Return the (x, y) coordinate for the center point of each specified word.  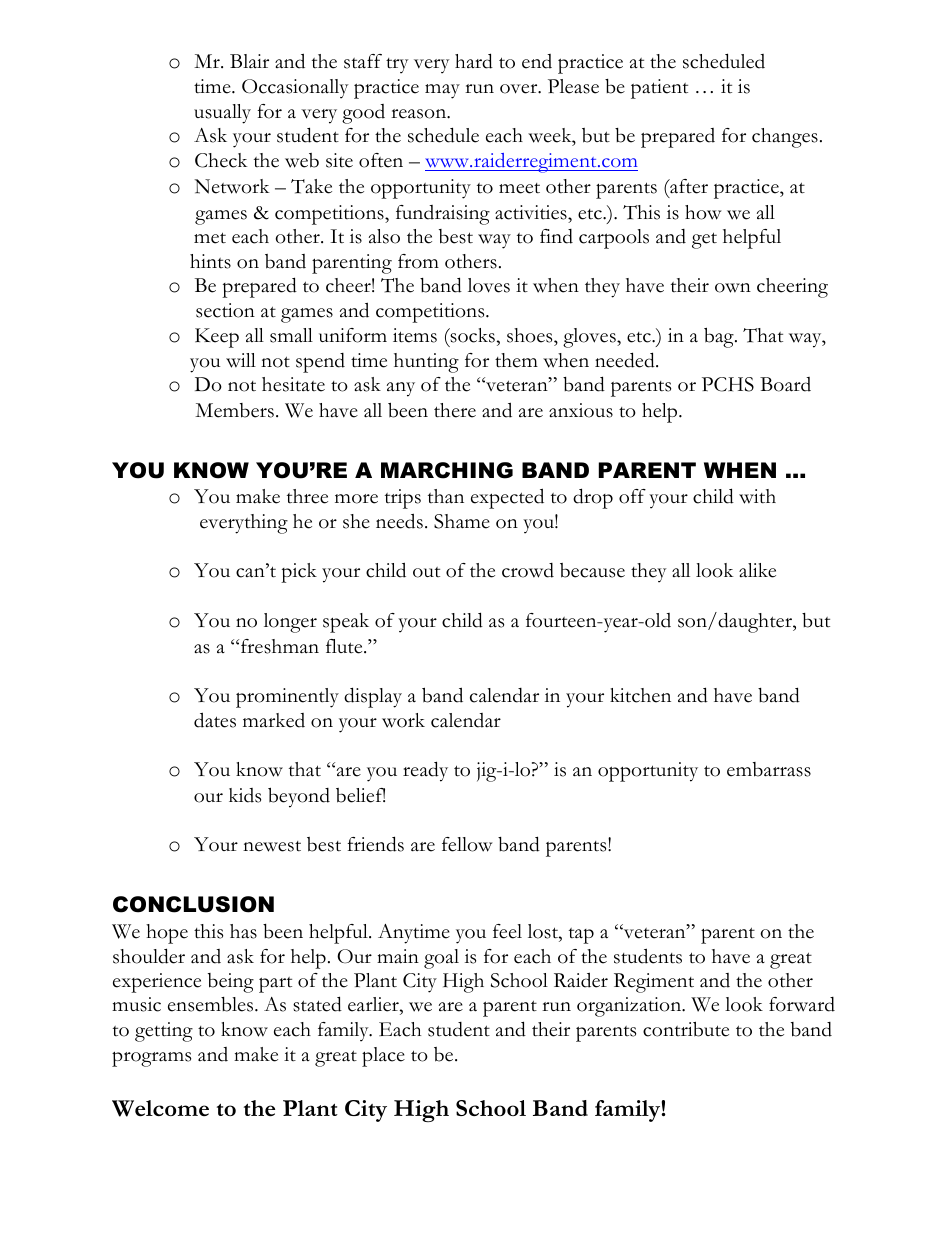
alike (757, 570)
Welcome (160, 1108)
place (383, 1057)
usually (222, 114)
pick (299, 573)
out (426, 572)
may (442, 91)
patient (659, 89)
